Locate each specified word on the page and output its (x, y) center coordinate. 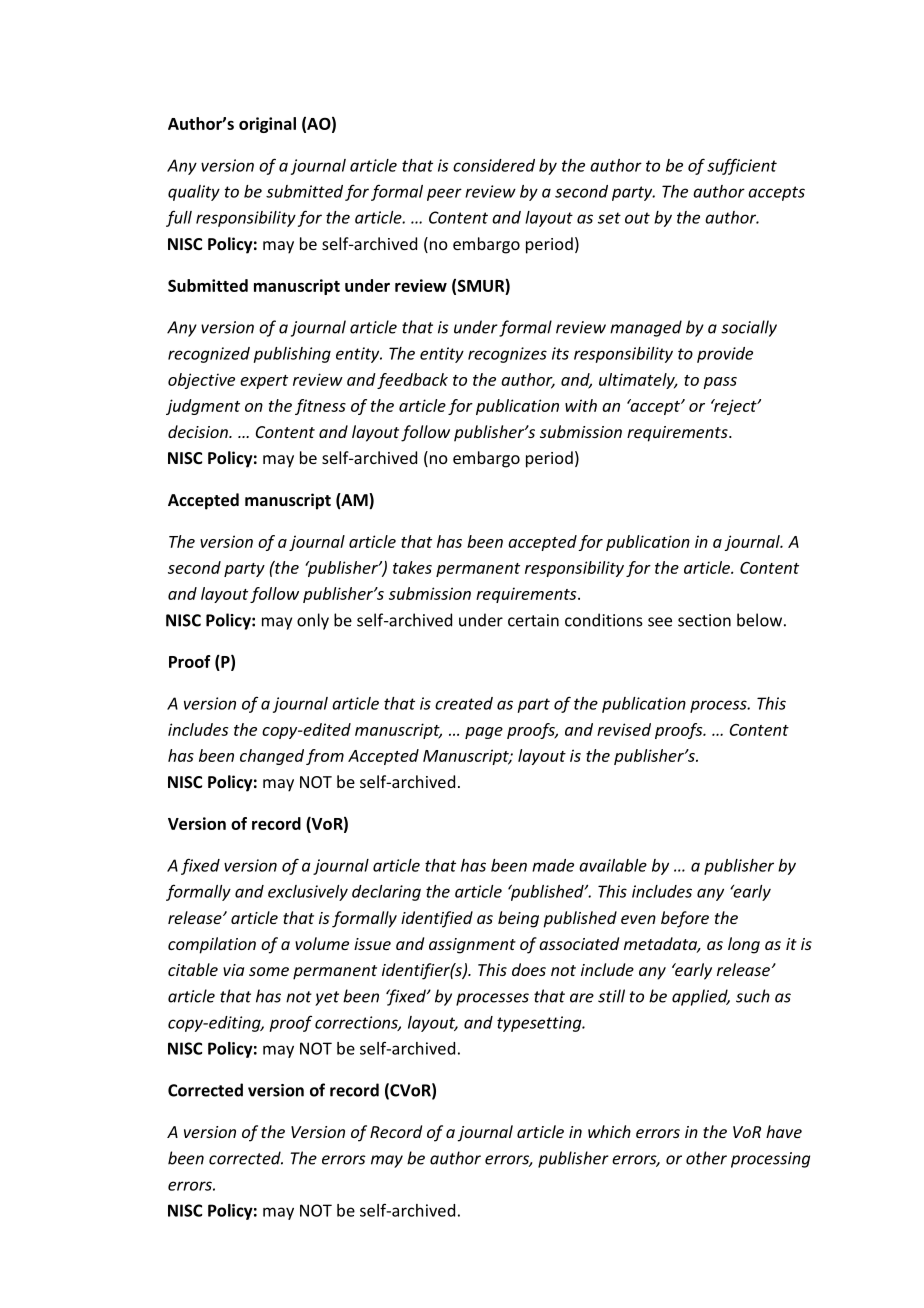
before (685, 919)
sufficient (742, 166)
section (704, 620)
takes (412, 567)
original (267, 125)
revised (624, 729)
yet (327, 998)
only (313, 621)
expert (264, 382)
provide (725, 355)
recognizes (507, 355)
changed (272, 757)
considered (494, 165)
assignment (472, 946)
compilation (212, 945)
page (484, 733)
